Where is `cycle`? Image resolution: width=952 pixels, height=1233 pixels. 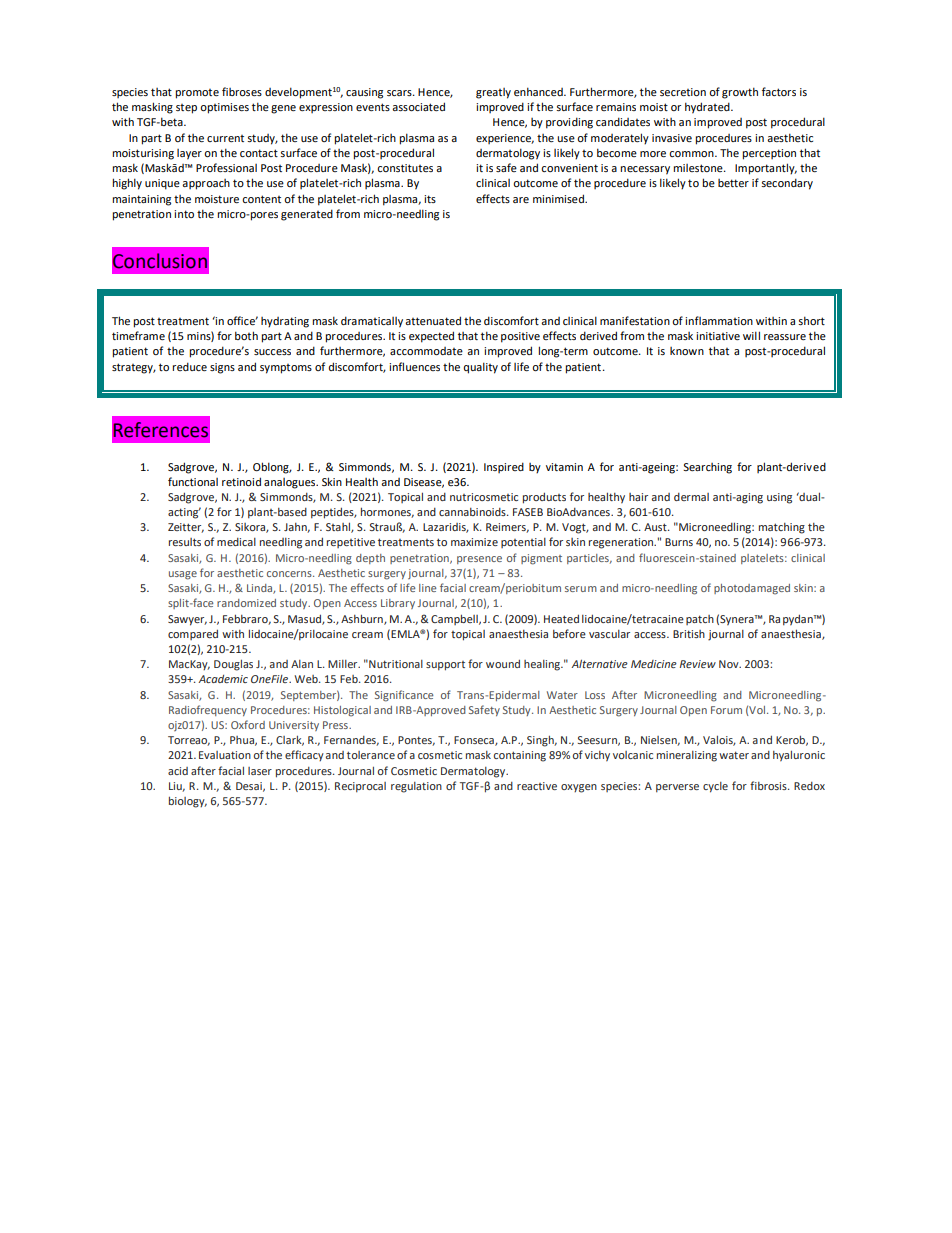
cycle is located at coordinates (715, 787).
